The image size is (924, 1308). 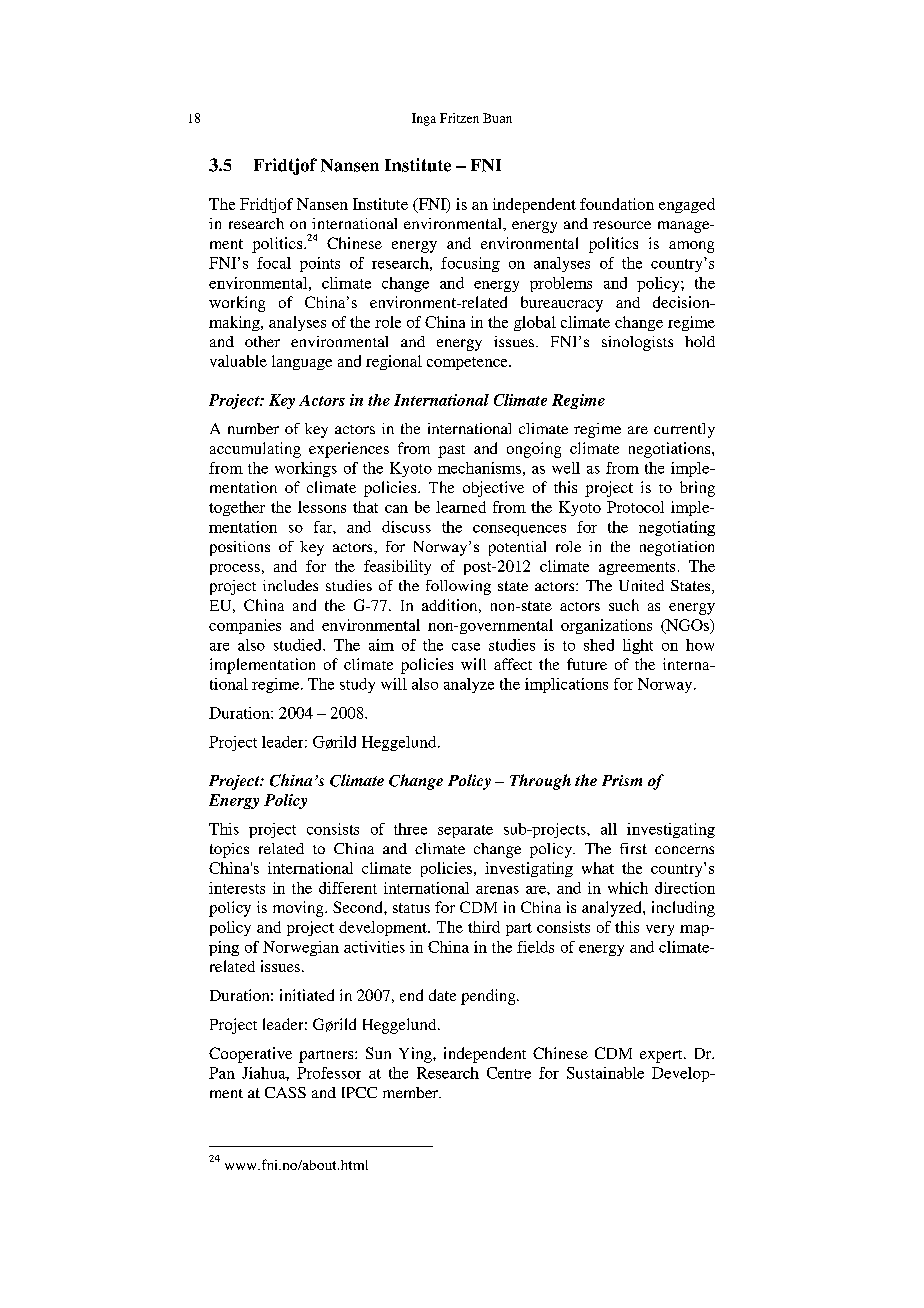 I want to click on Centre, so click(x=509, y=1073).
